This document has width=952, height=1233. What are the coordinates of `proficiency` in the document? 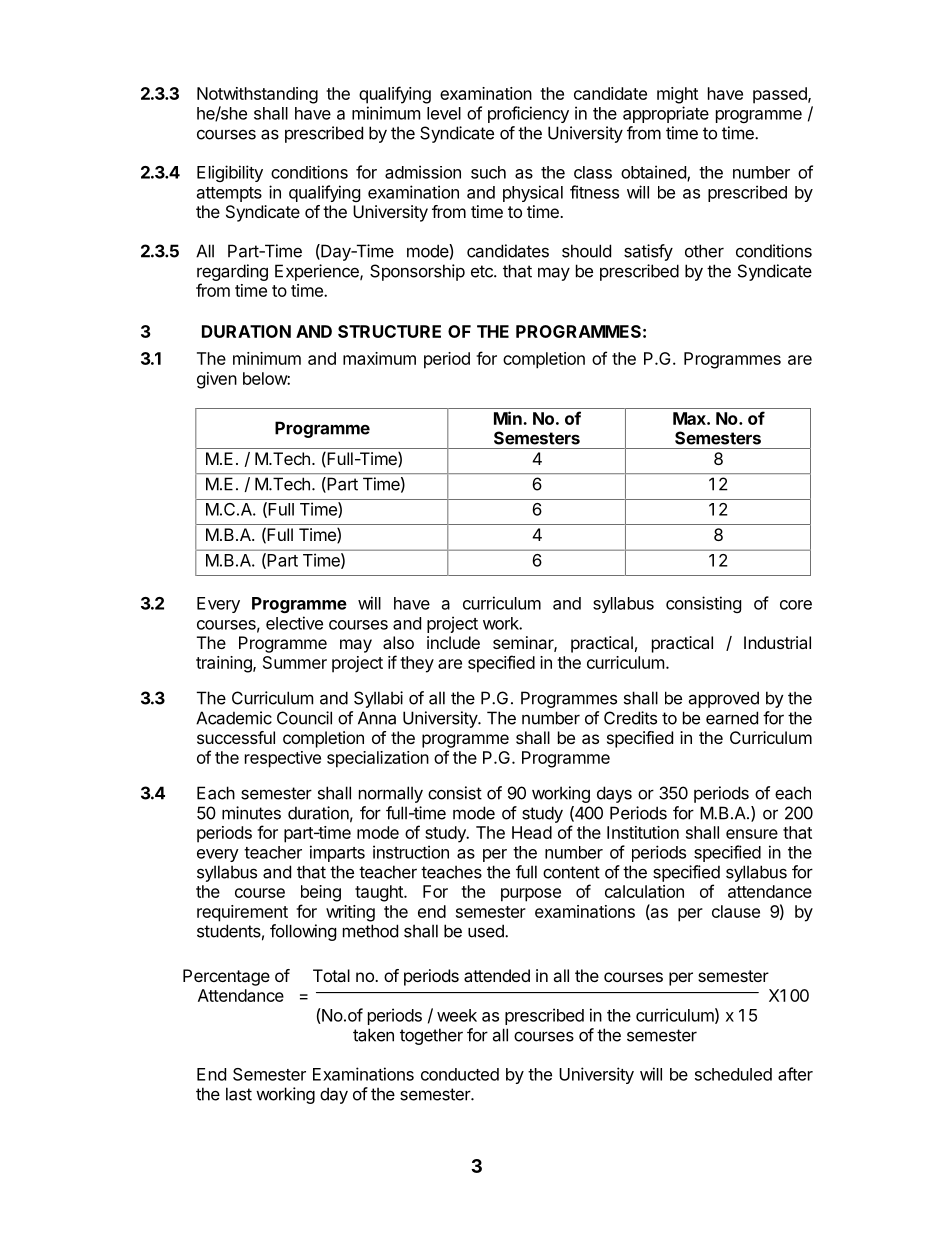 It's located at (528, 114).
